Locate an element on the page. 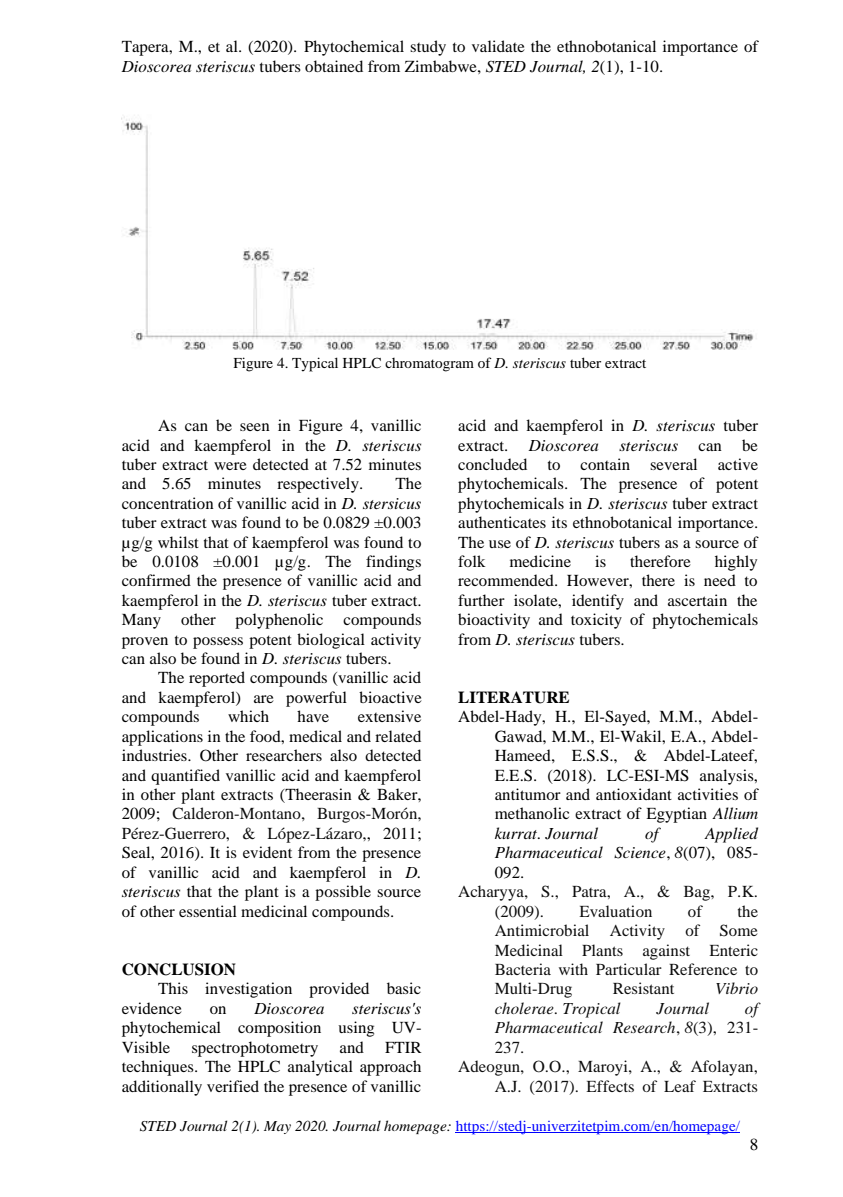 Image resolution: width=843 pixels, height=1197 pixels. several is located at coordinates (673, 464).
